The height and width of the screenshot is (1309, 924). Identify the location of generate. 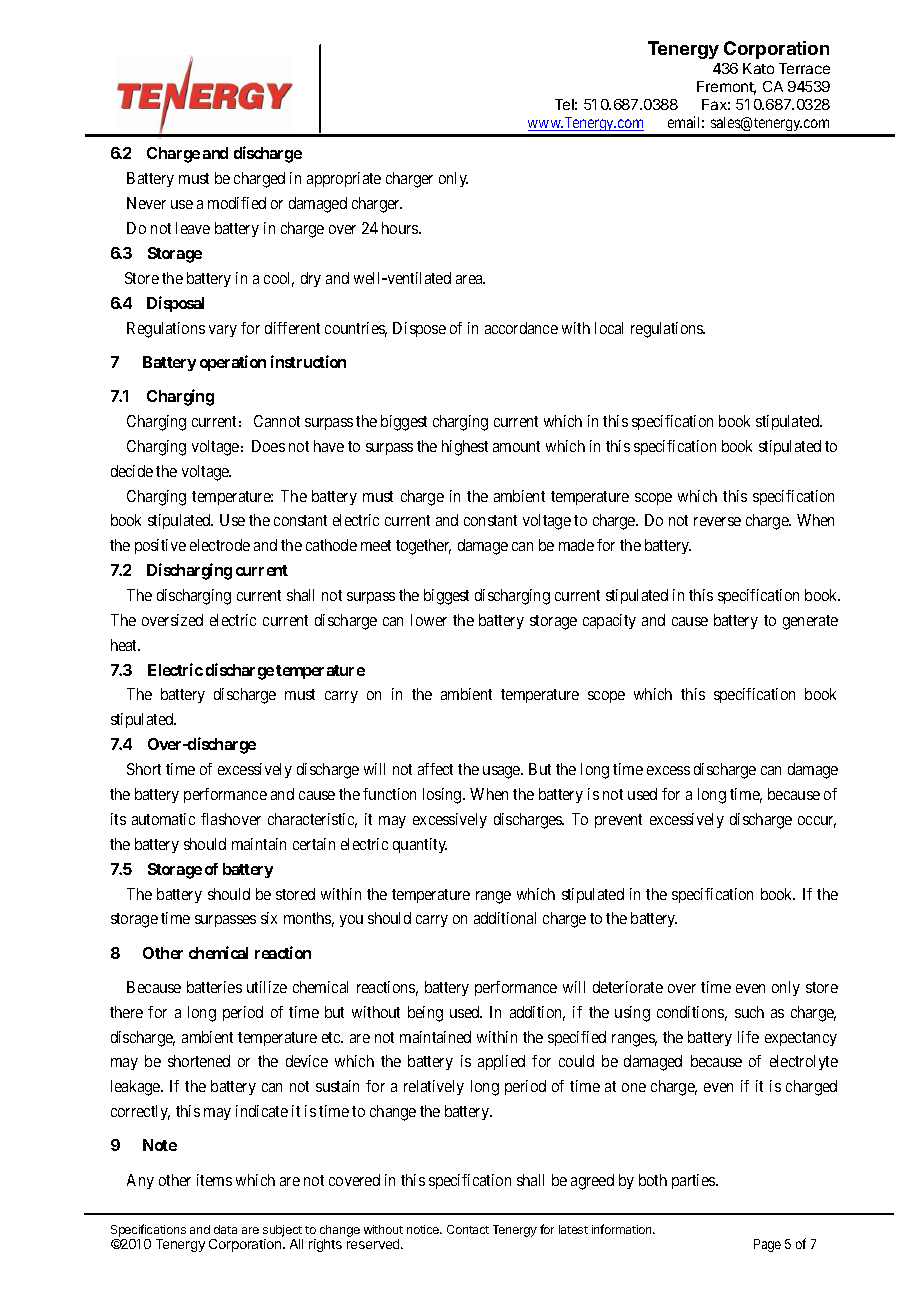
(810, 622).
